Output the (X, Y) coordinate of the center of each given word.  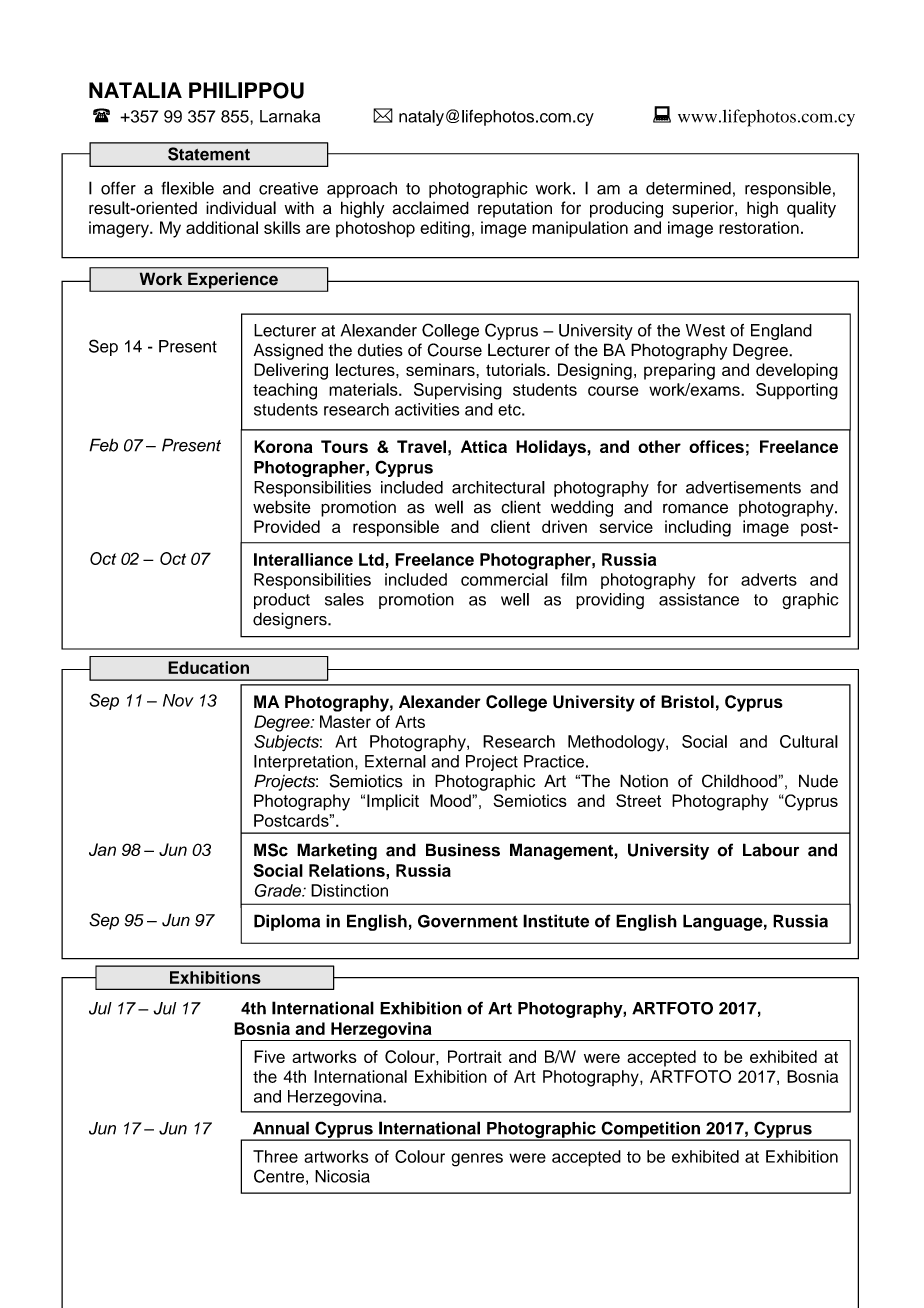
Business (463, 850)
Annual (281, 1128)
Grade (279, 890)
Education (208, 667)
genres (477, 1160)
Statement (209, 154)
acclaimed (430, 208)
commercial (504, 579)
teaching (285, 391)
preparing (679, 371)
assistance (699, 599)
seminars (441, 369)
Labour (771, 850)
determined (688, 188)
